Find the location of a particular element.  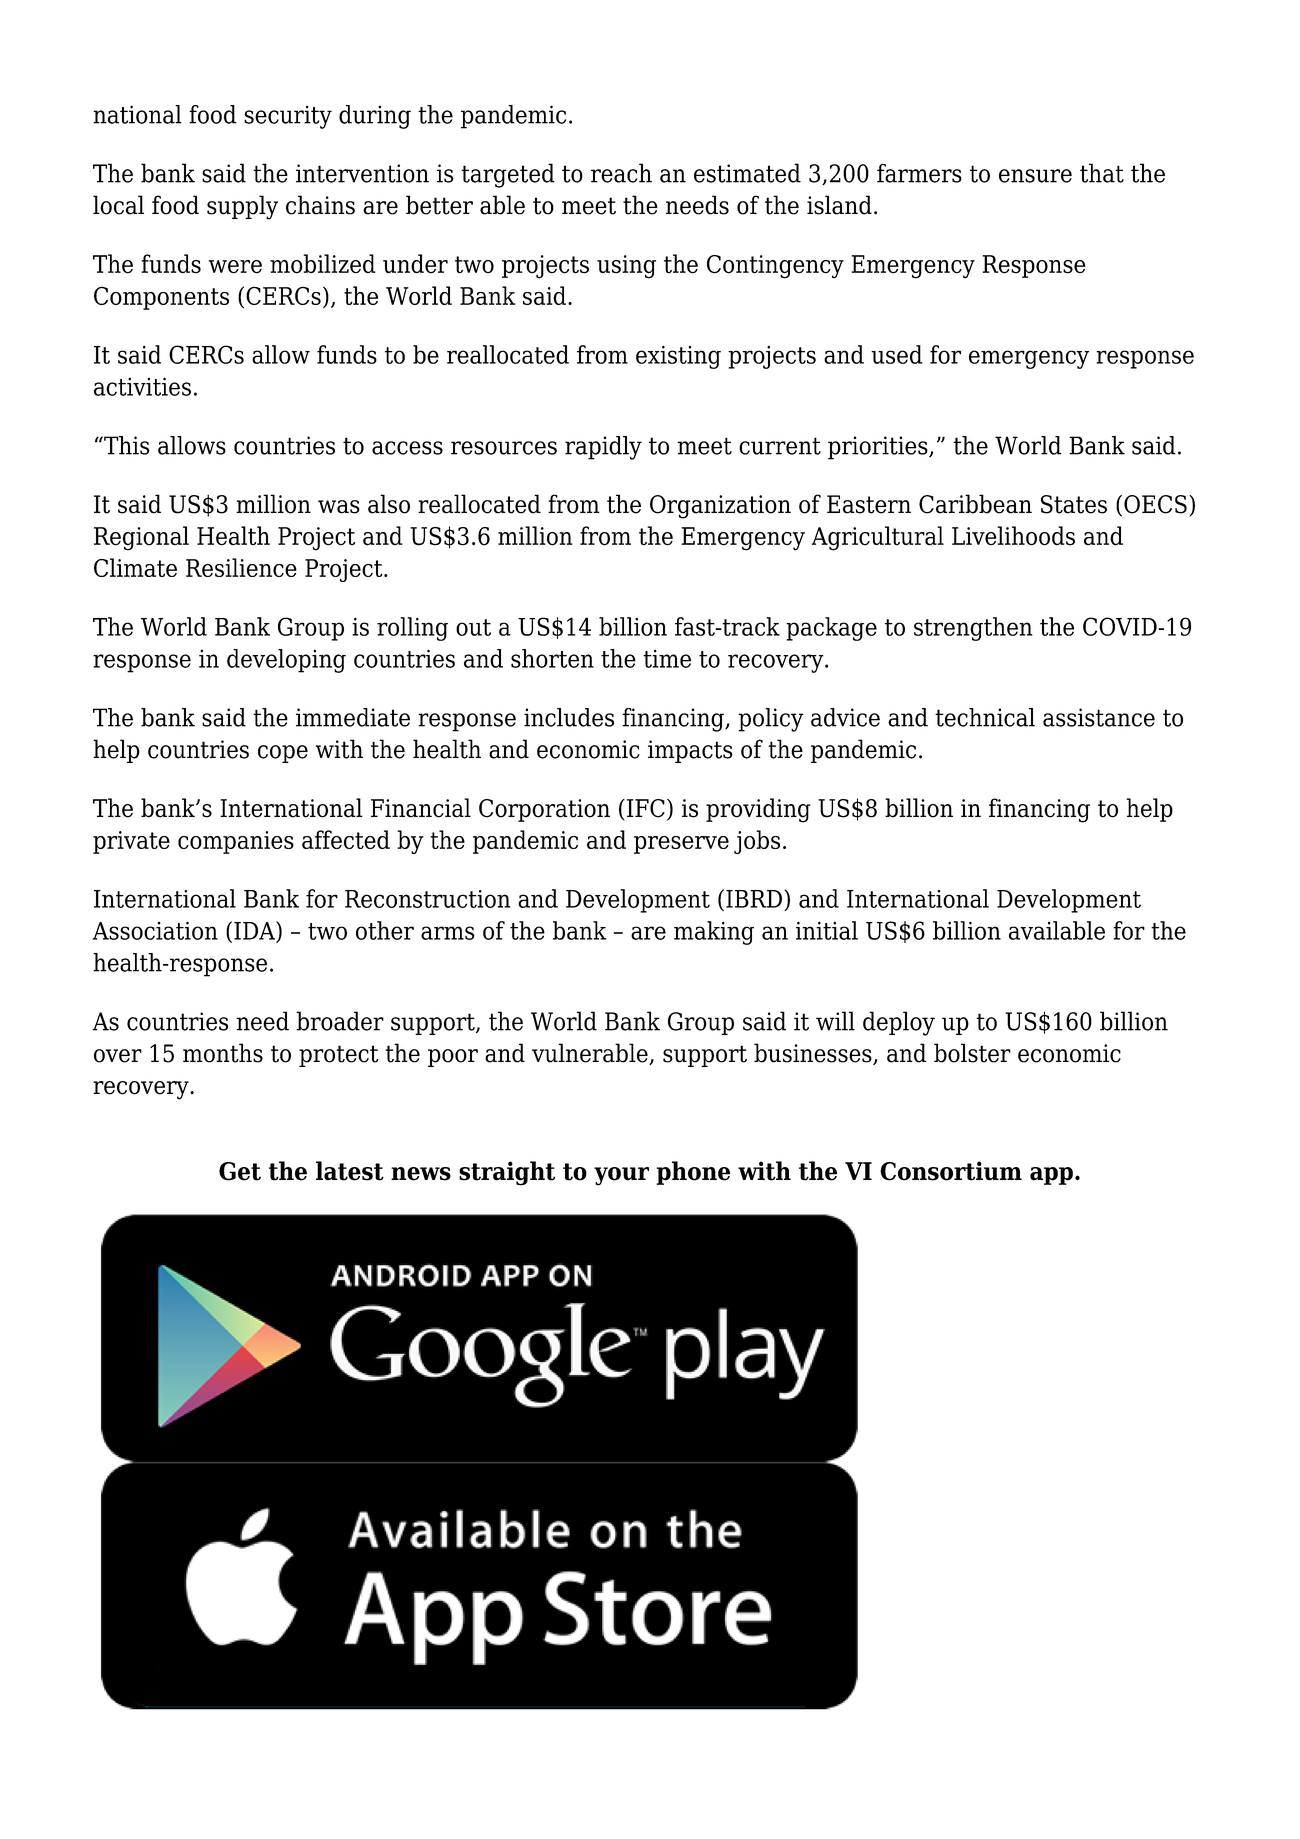

reach is located at coordinates (621, 173).
